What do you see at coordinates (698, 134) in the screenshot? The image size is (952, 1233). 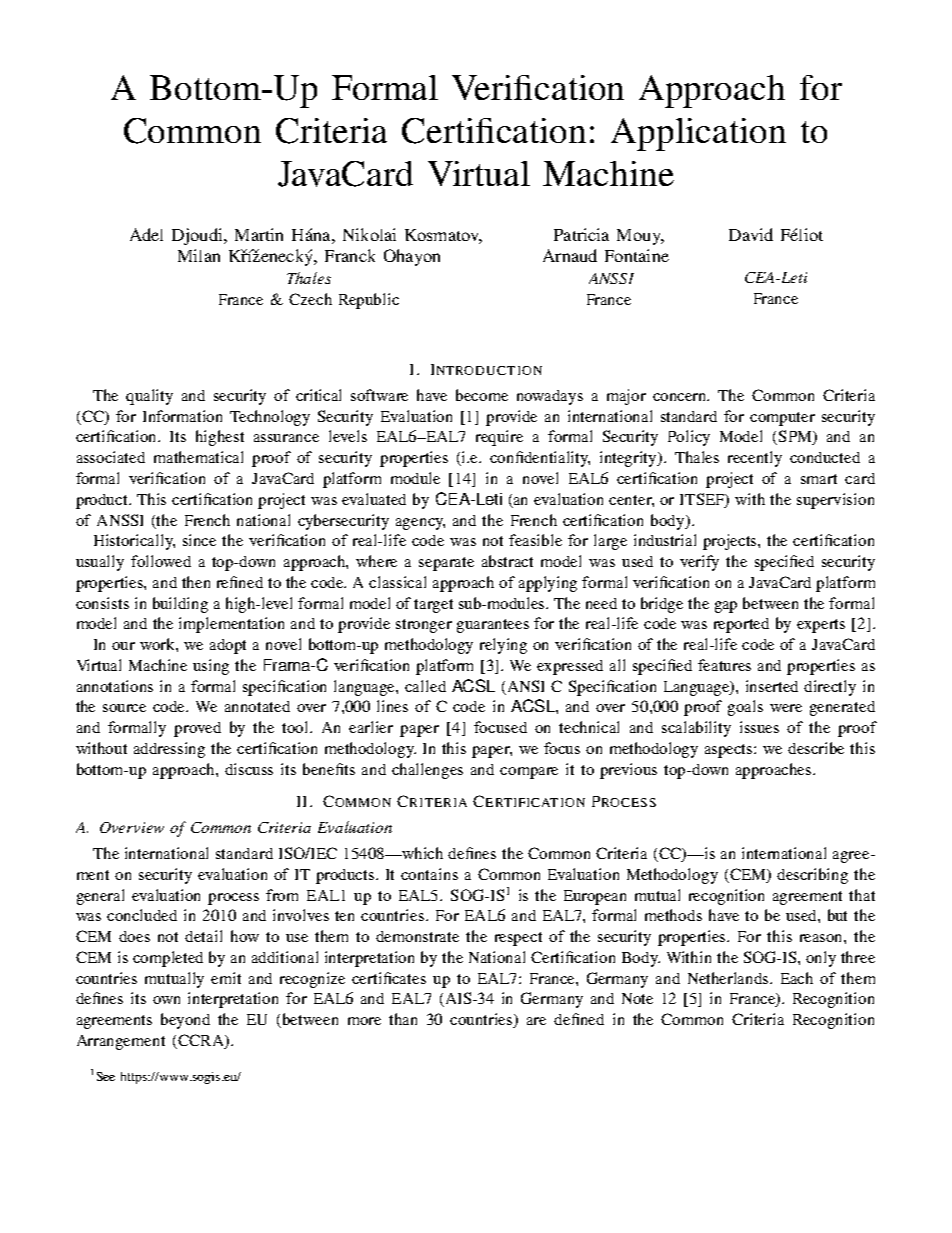 I see `Application` at bounding box center [698, 134].
